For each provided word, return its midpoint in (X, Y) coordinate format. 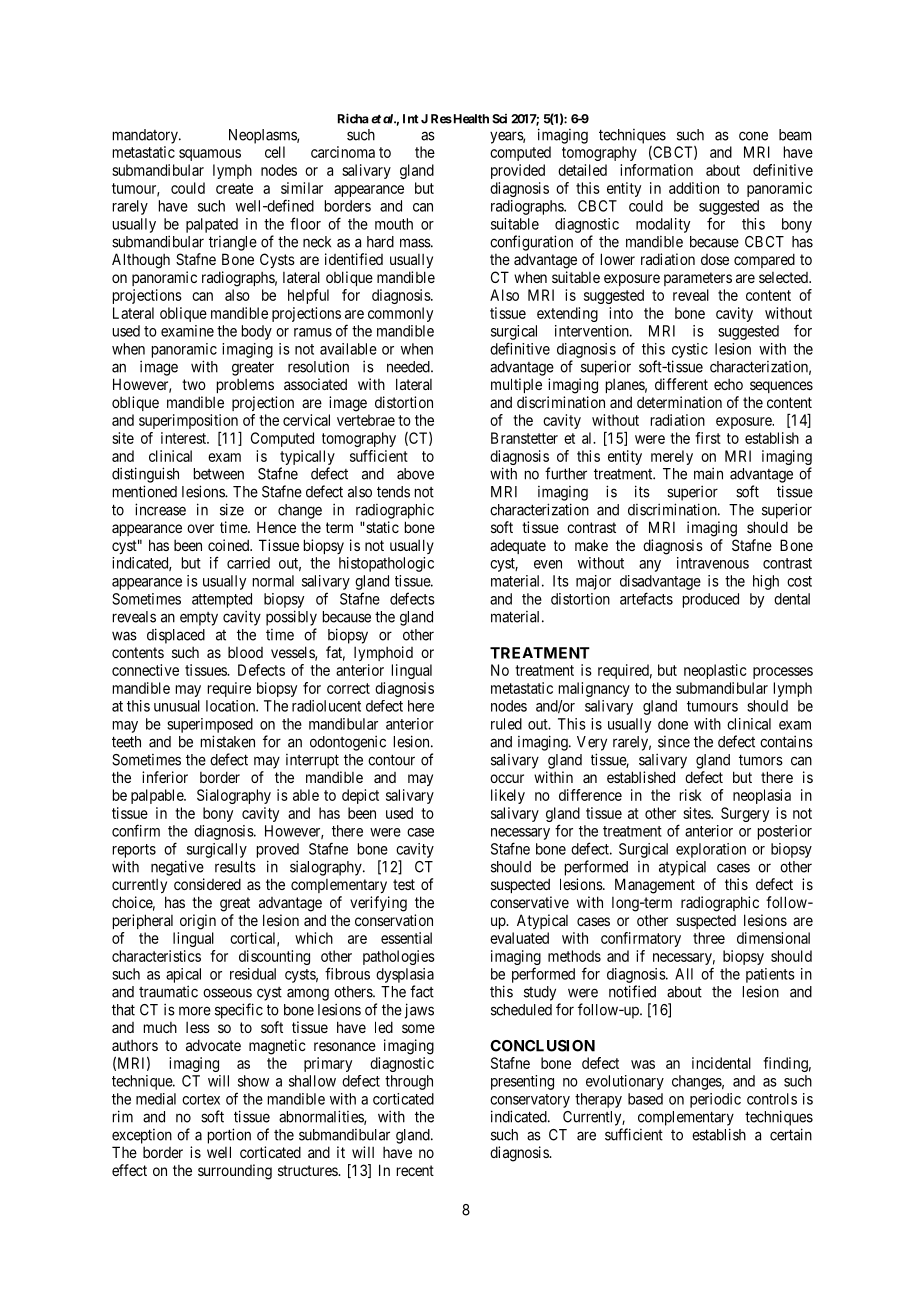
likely (508, 796)
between (219, 474)
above (415, 474)
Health (470, 119)
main (708, 473)
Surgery (745, 814)
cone (753, 136)
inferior (165, 777)
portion (229, 1136)
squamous (210, 155)
